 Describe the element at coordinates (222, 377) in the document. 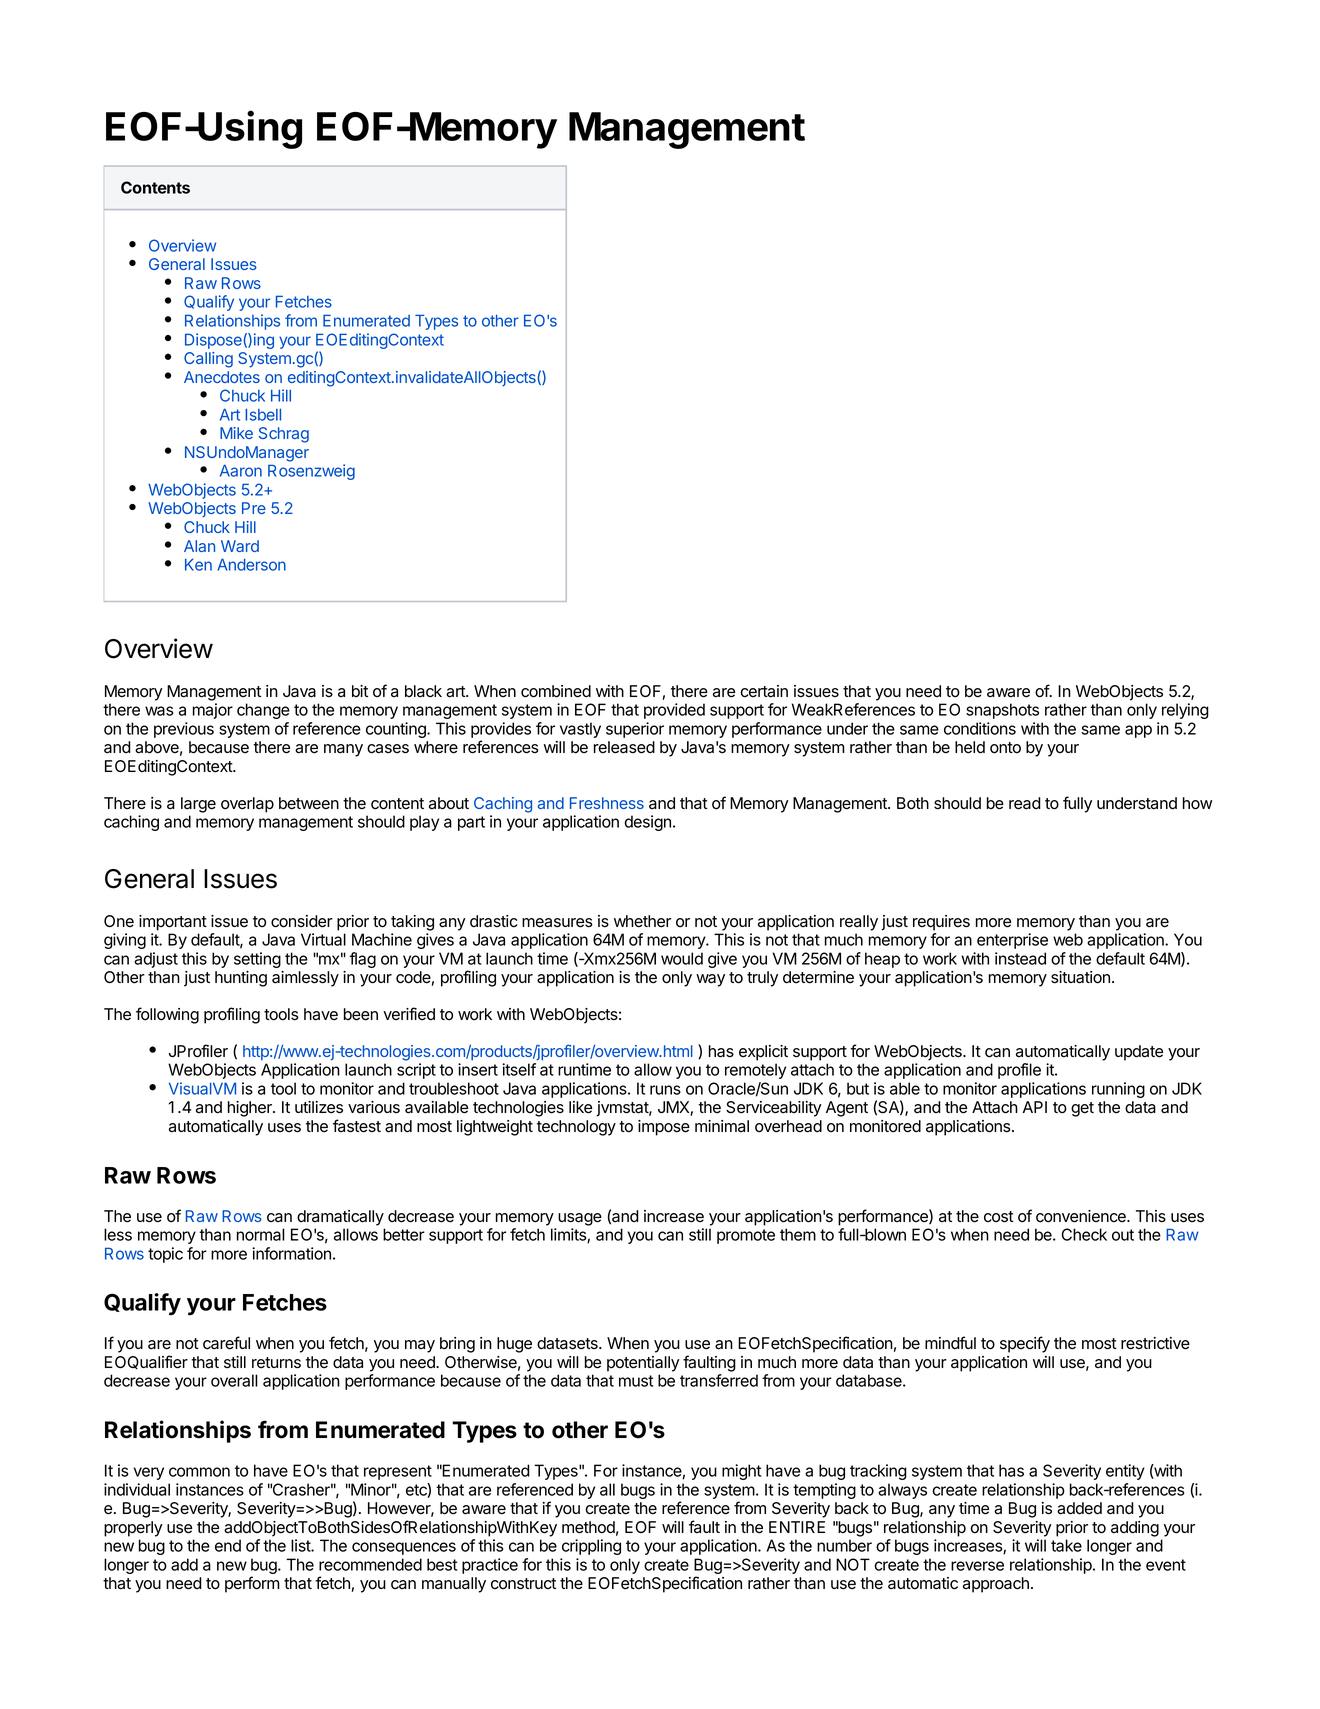

I see `Anecdotes` at that location.
